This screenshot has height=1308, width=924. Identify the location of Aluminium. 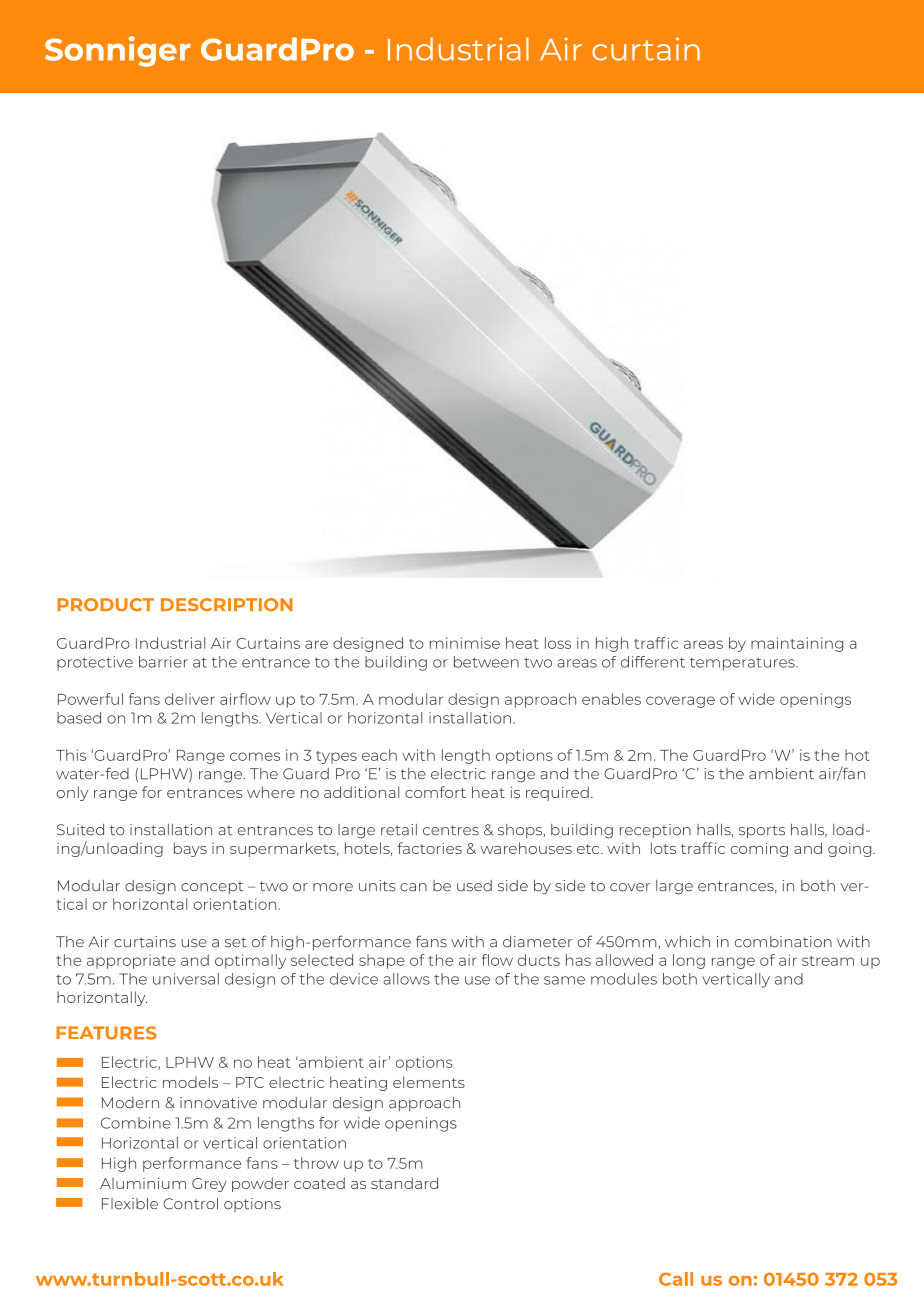
(143, 1183).
